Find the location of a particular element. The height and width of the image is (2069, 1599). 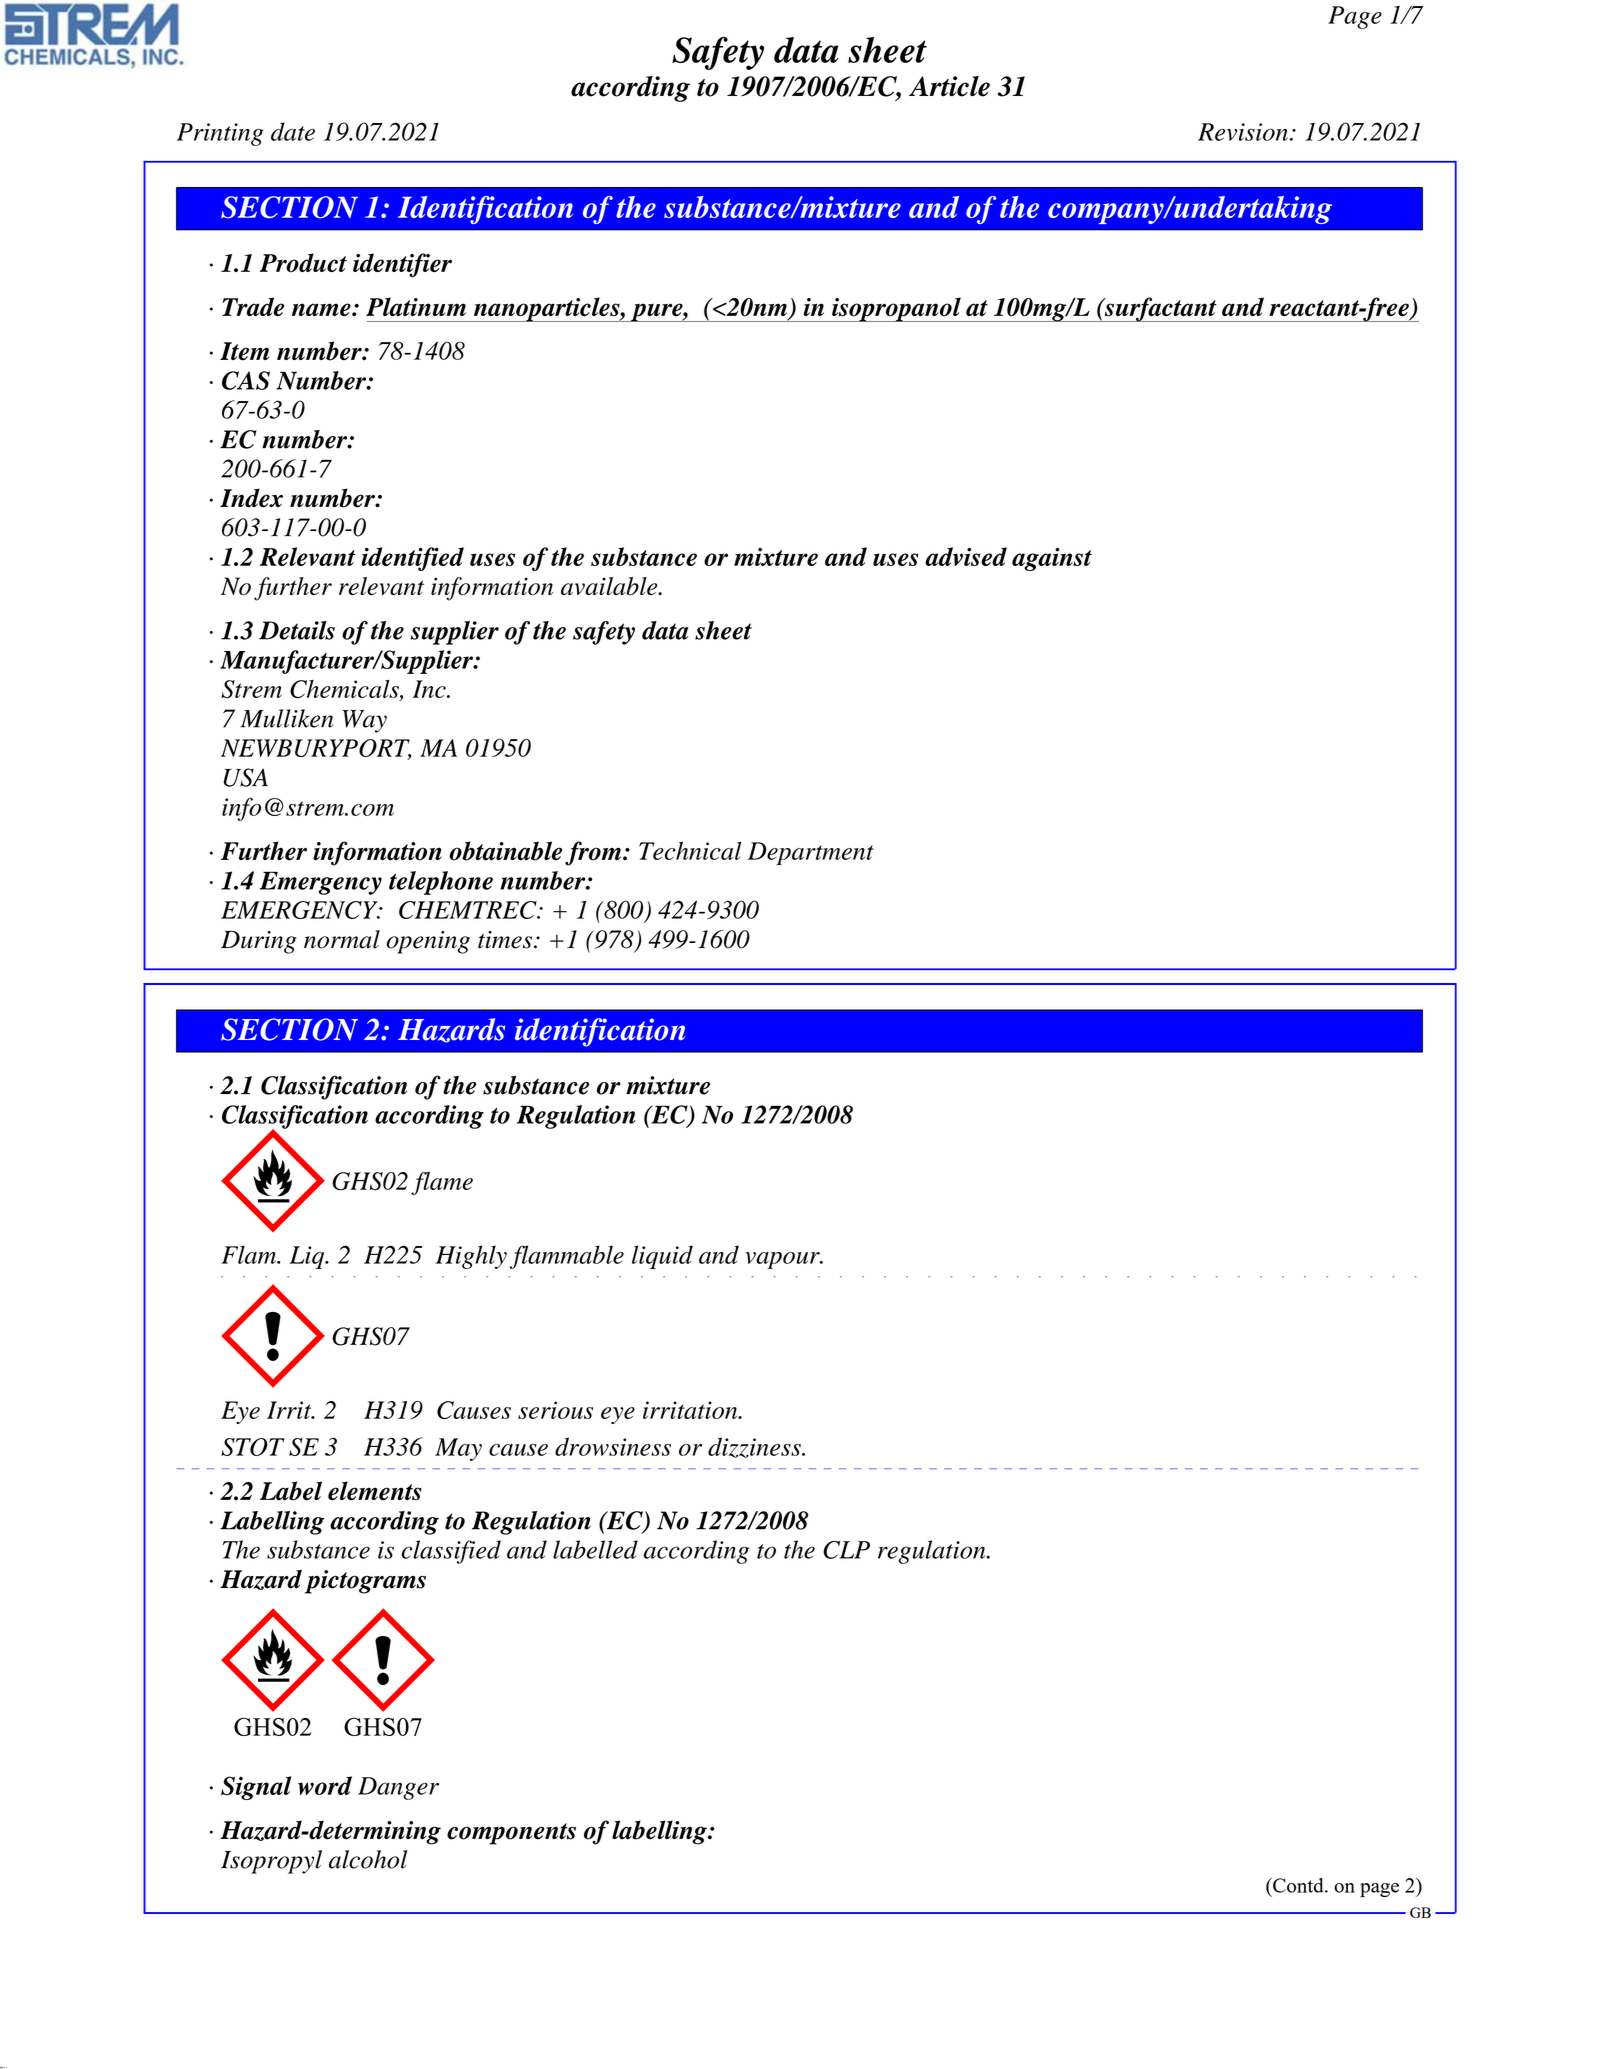

normal is located at coordinates (342, 939).
